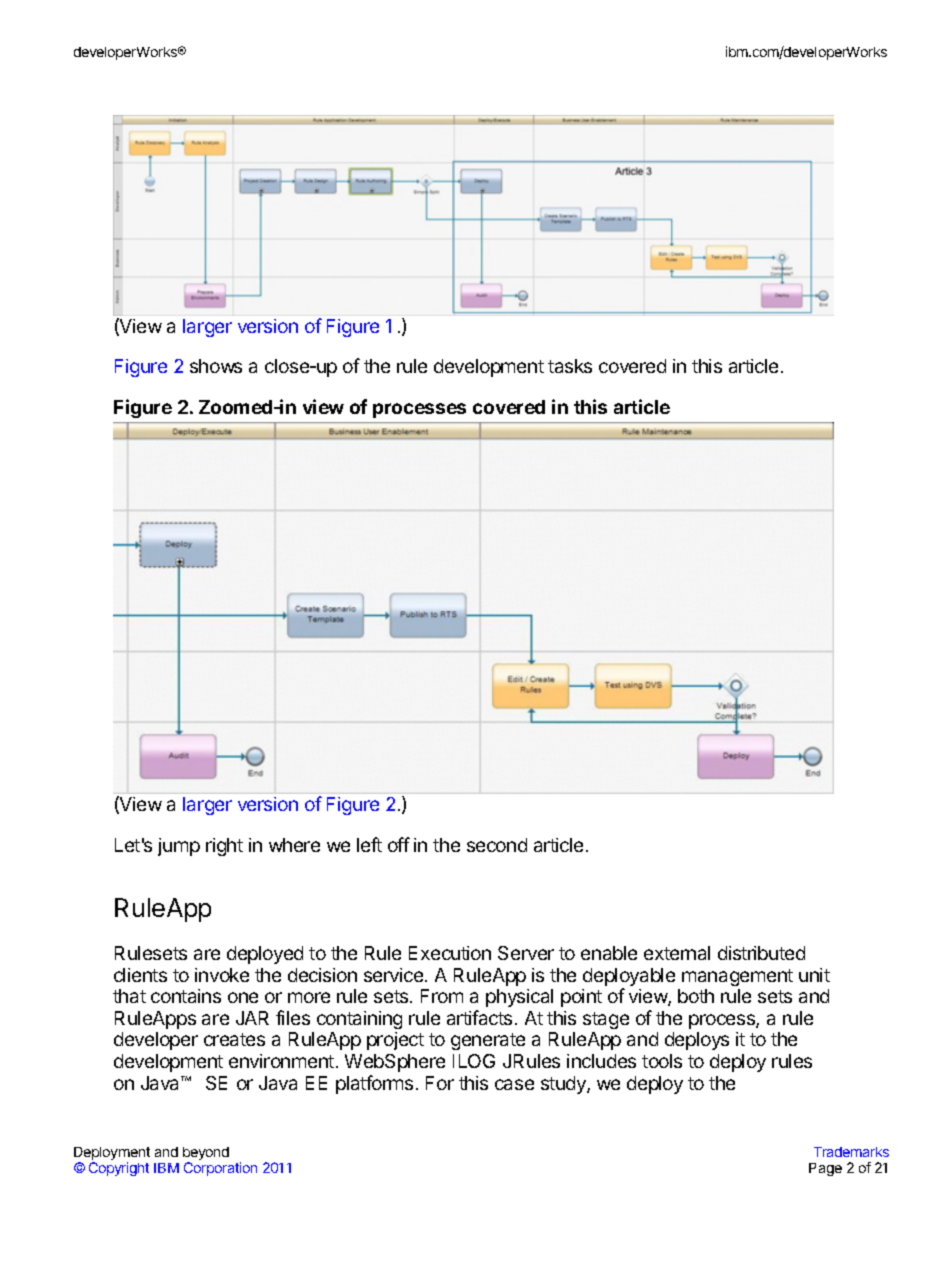 This screenshot has width=952, height=1268. What do you see at coordinates (399, 844) in the screenshot?
I see `off` at bounding box center [399, 844].
